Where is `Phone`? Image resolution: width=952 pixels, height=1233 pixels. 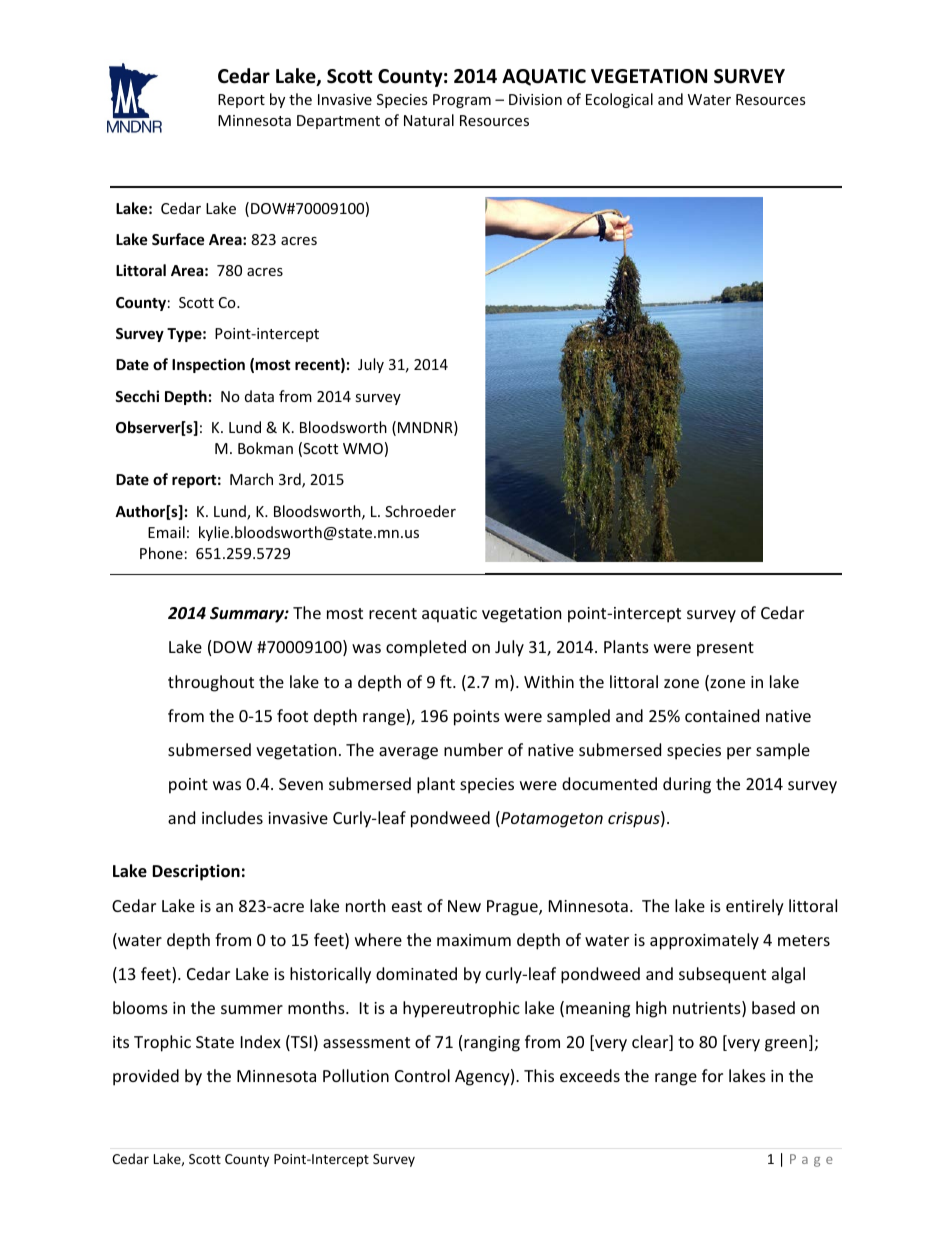
Phone is located at coordinates (161, 553).
